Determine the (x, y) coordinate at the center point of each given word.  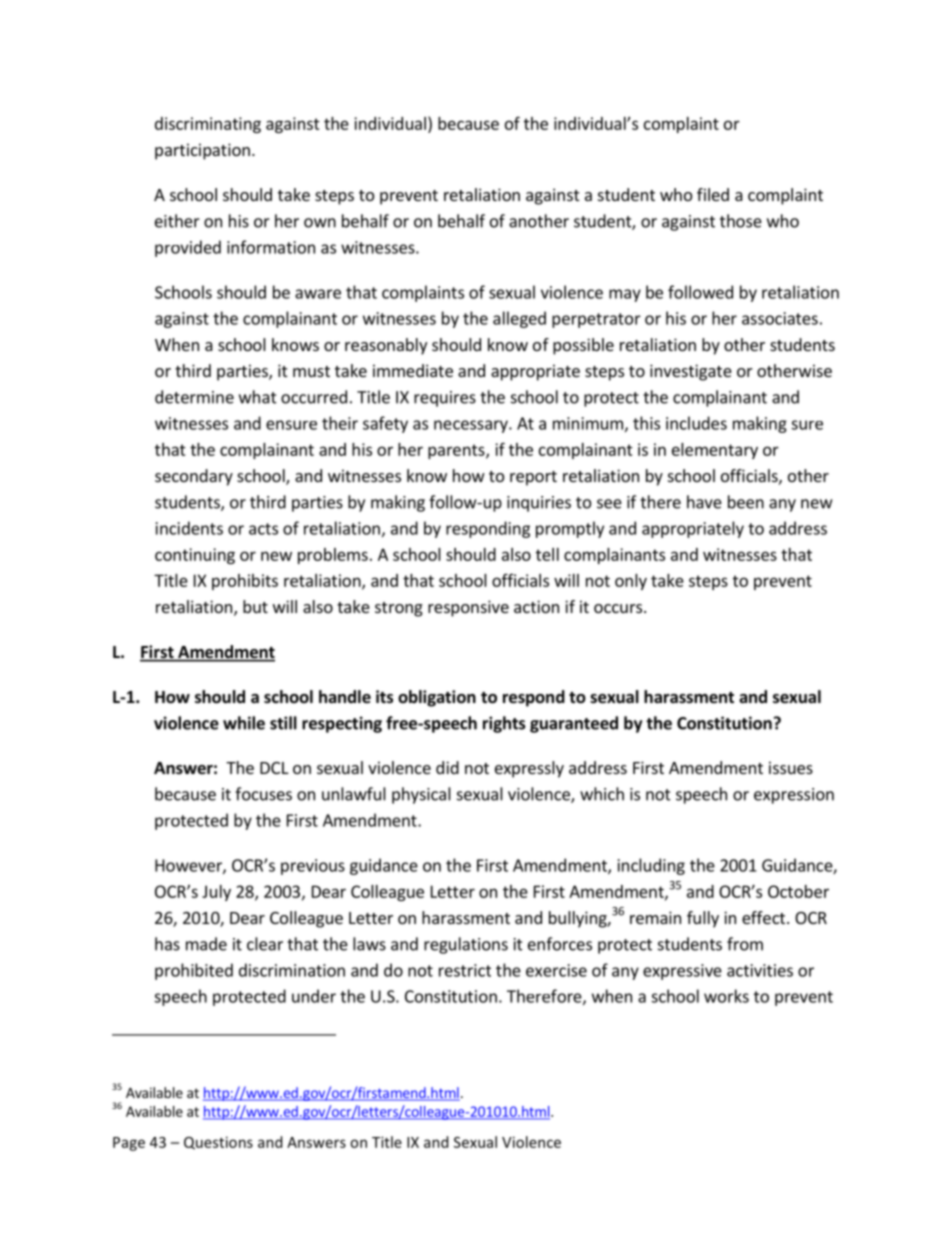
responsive (468, 608)
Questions (218, 1143)
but (255, 606)
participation (202, 151)
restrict (465, 970)
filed (713, 194)
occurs (618, 608)
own (320, 223)
